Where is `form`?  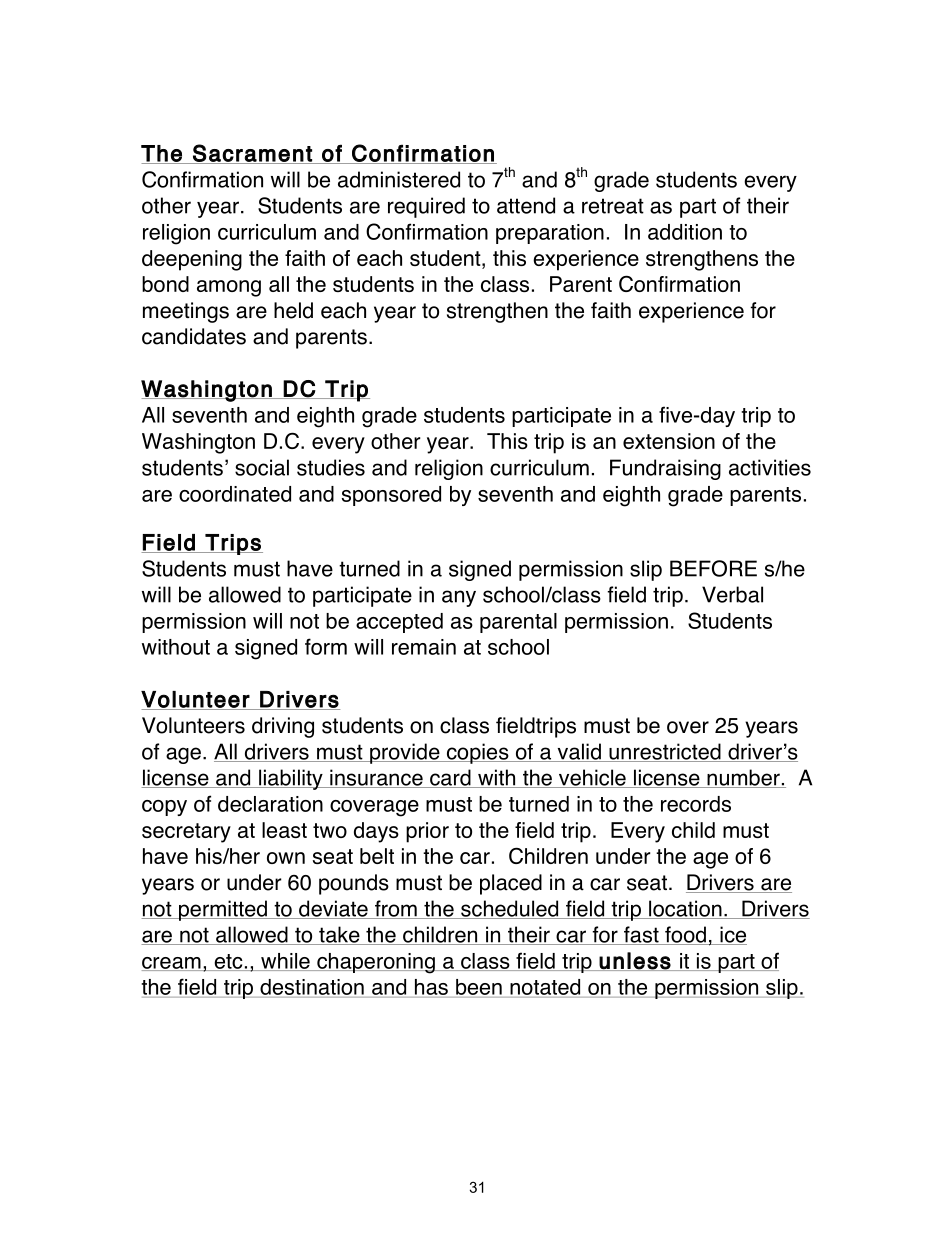
form is located at coordinates (326, 646).
